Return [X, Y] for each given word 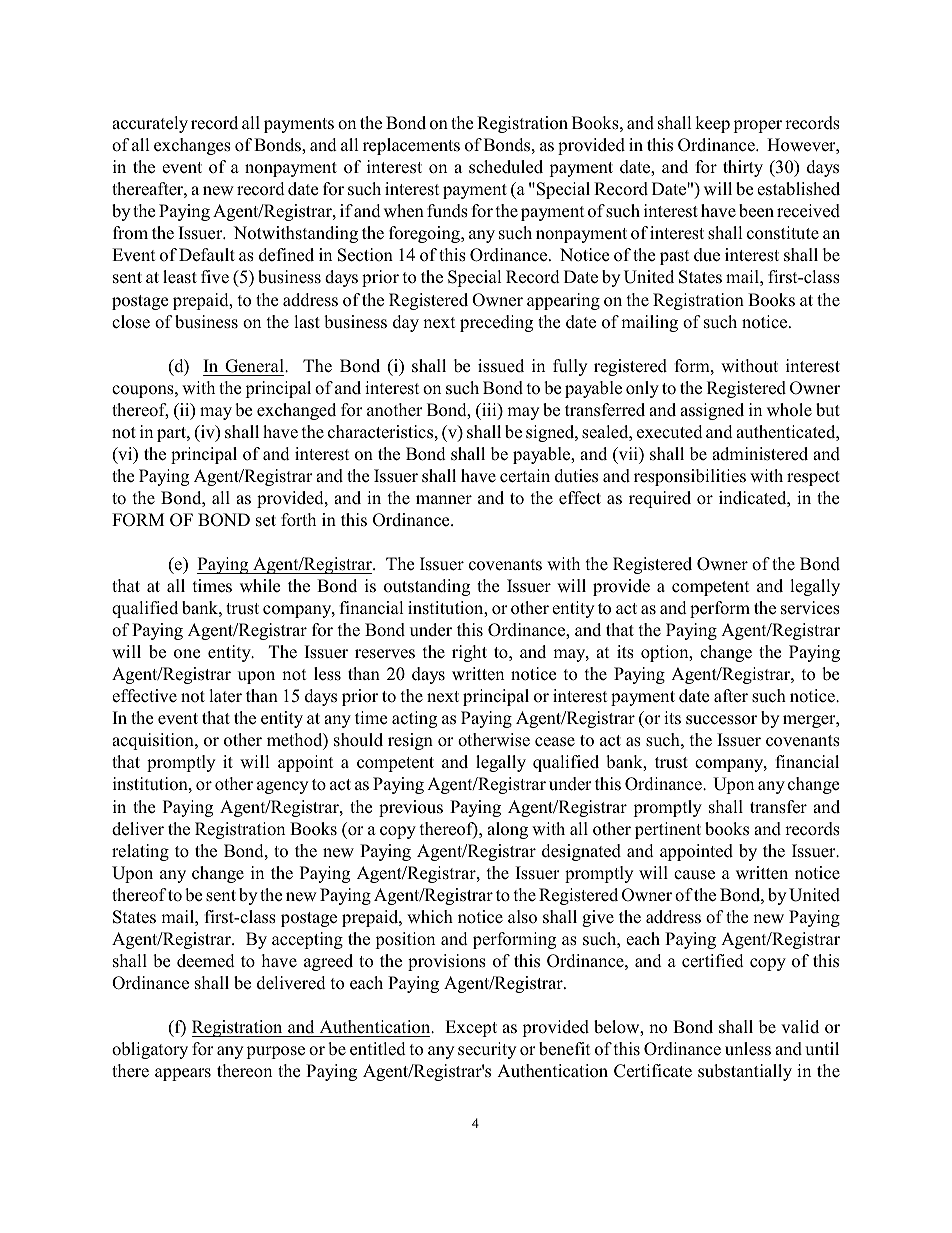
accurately [150, 124]
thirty [743, 168]
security [487, 1050]
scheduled [506, 167]
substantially [745, 1072]
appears [183, 1074]
